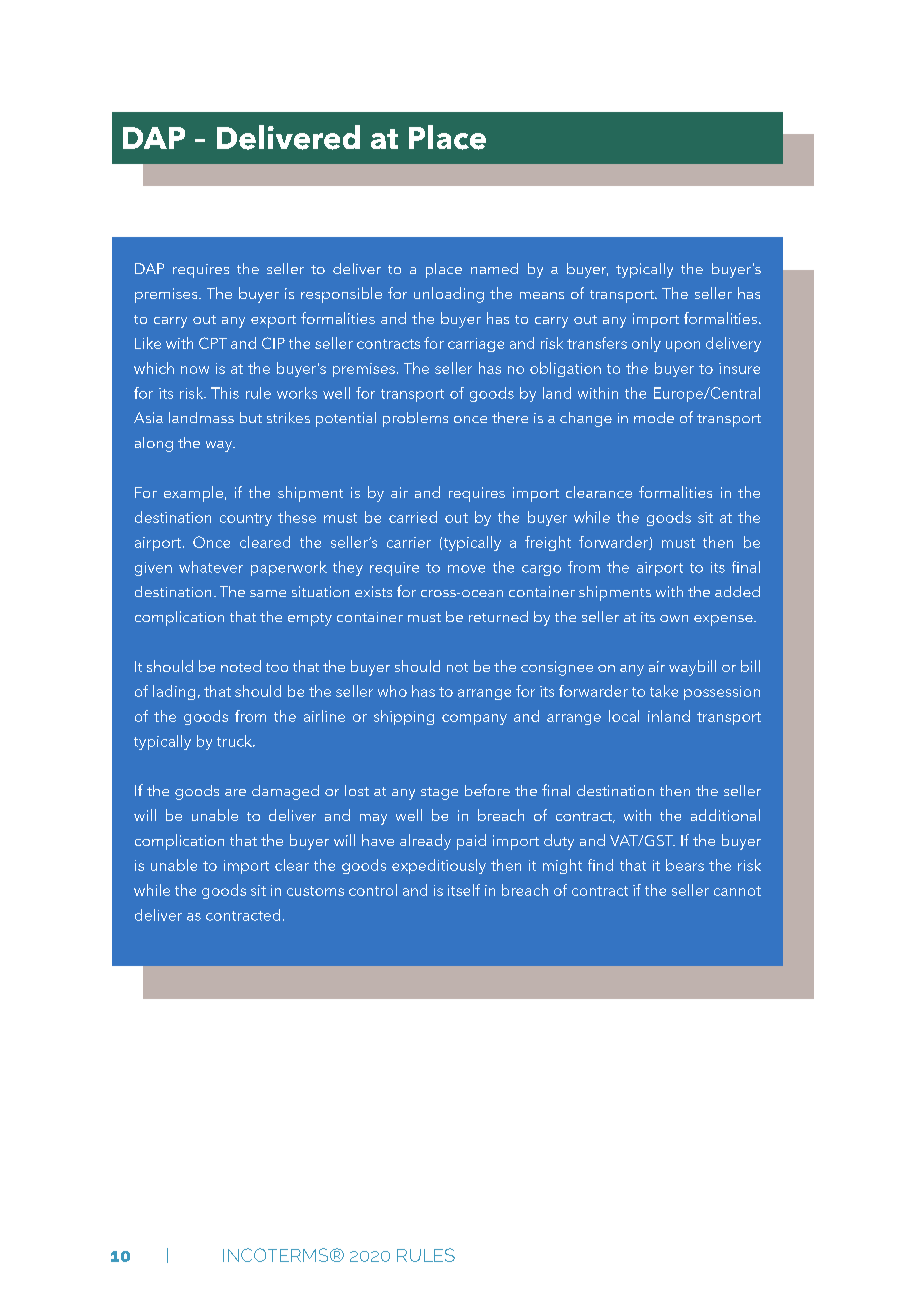 The image size is (924, 1308). Describe the element at coordinates (273, 321) in the screenshot. I see `export` at that location.
